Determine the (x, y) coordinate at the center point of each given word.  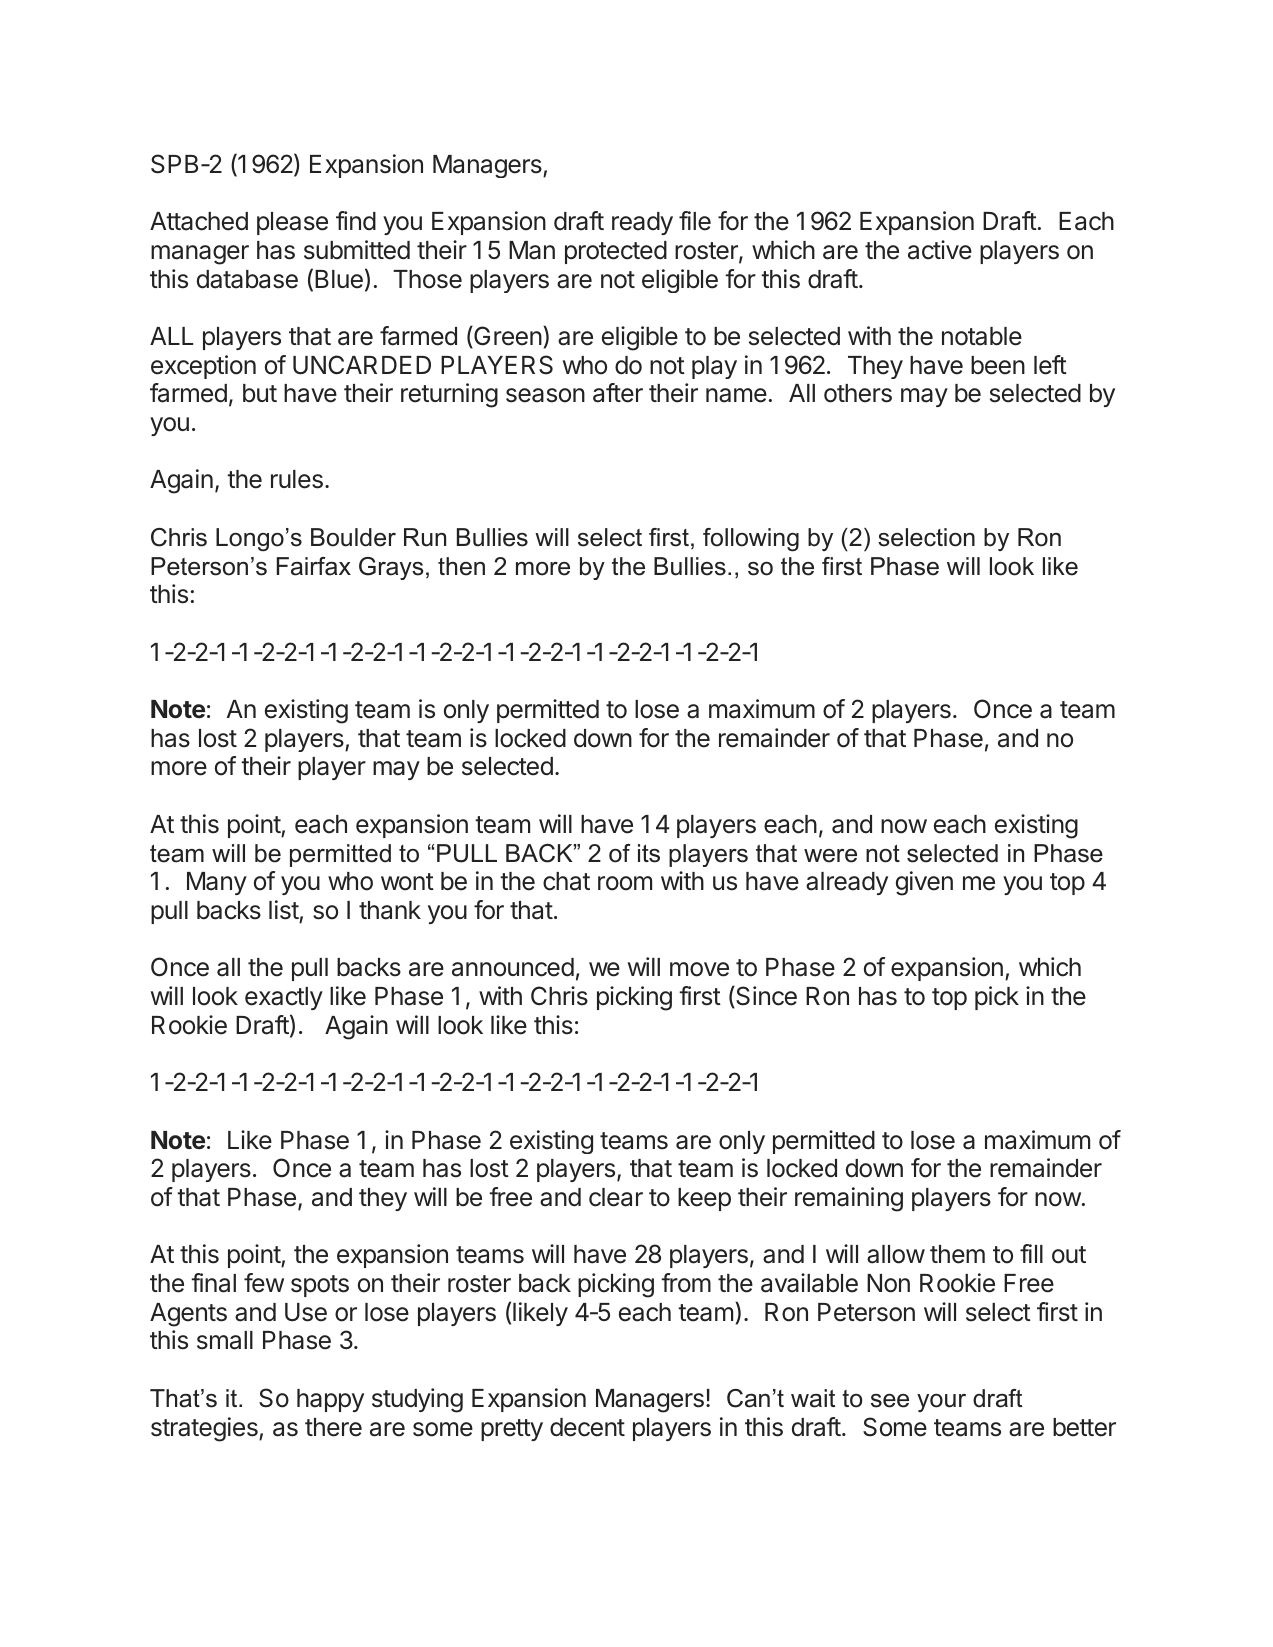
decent (587, 1427)
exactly (284, 998)
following (751, 540)
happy (330, 1400)
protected (616, 252)
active (940, 250)
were (830, 856)
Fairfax (314, 566)
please (292, 223)
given (924, 883)
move (699, 969)
